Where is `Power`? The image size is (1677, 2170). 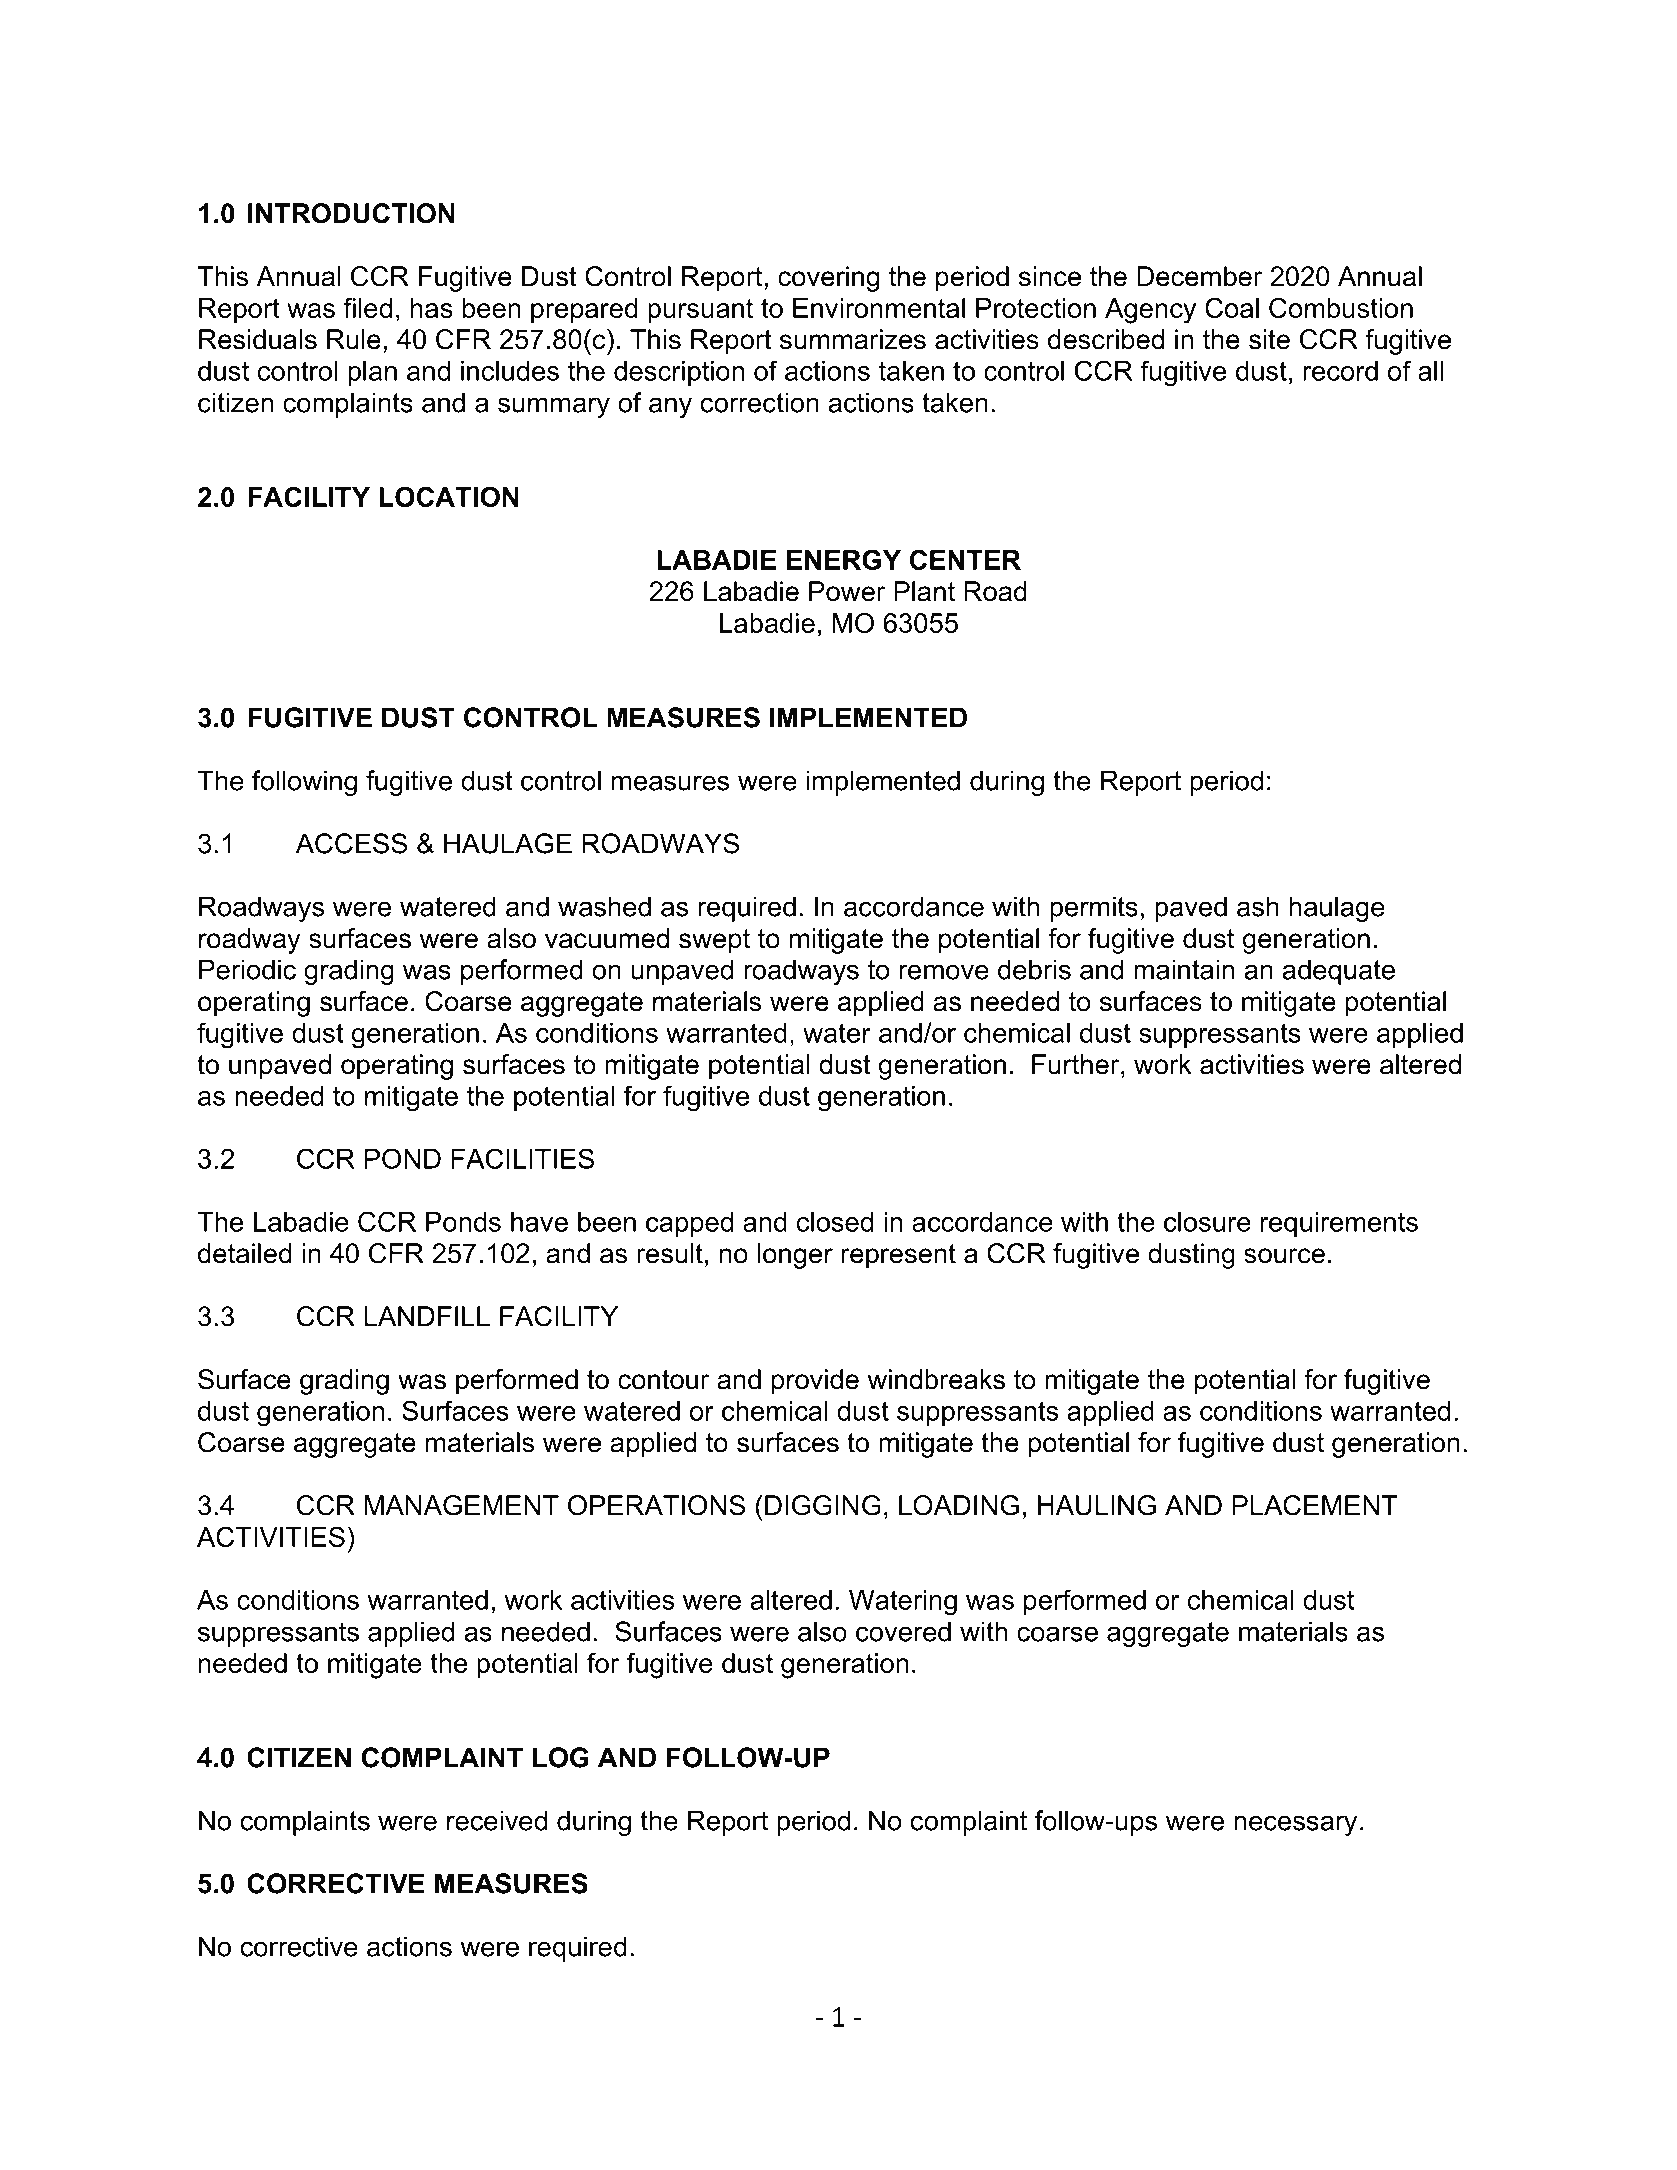 Power is located at coordinates (847, 591).
